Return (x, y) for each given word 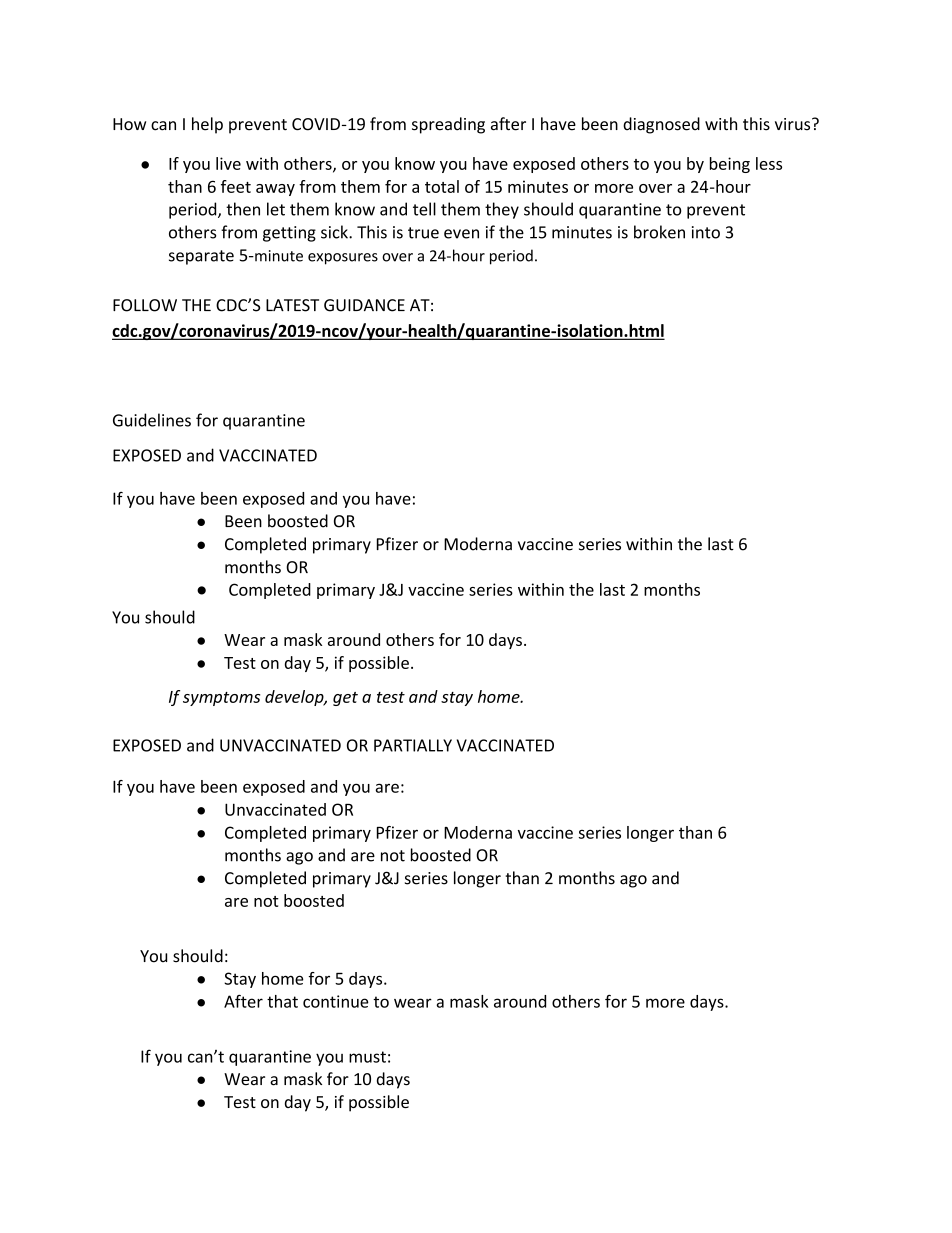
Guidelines (152, 420)
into (706, 232)
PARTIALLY (413, 745)
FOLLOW (145, 305)
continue (336, 1001)
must (367, 1057)
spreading (448, 125)
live (228, 163)
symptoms (221, 699)
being (730, 165)
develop (295, 698)
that (282, 1001)
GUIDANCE (364, 305)
